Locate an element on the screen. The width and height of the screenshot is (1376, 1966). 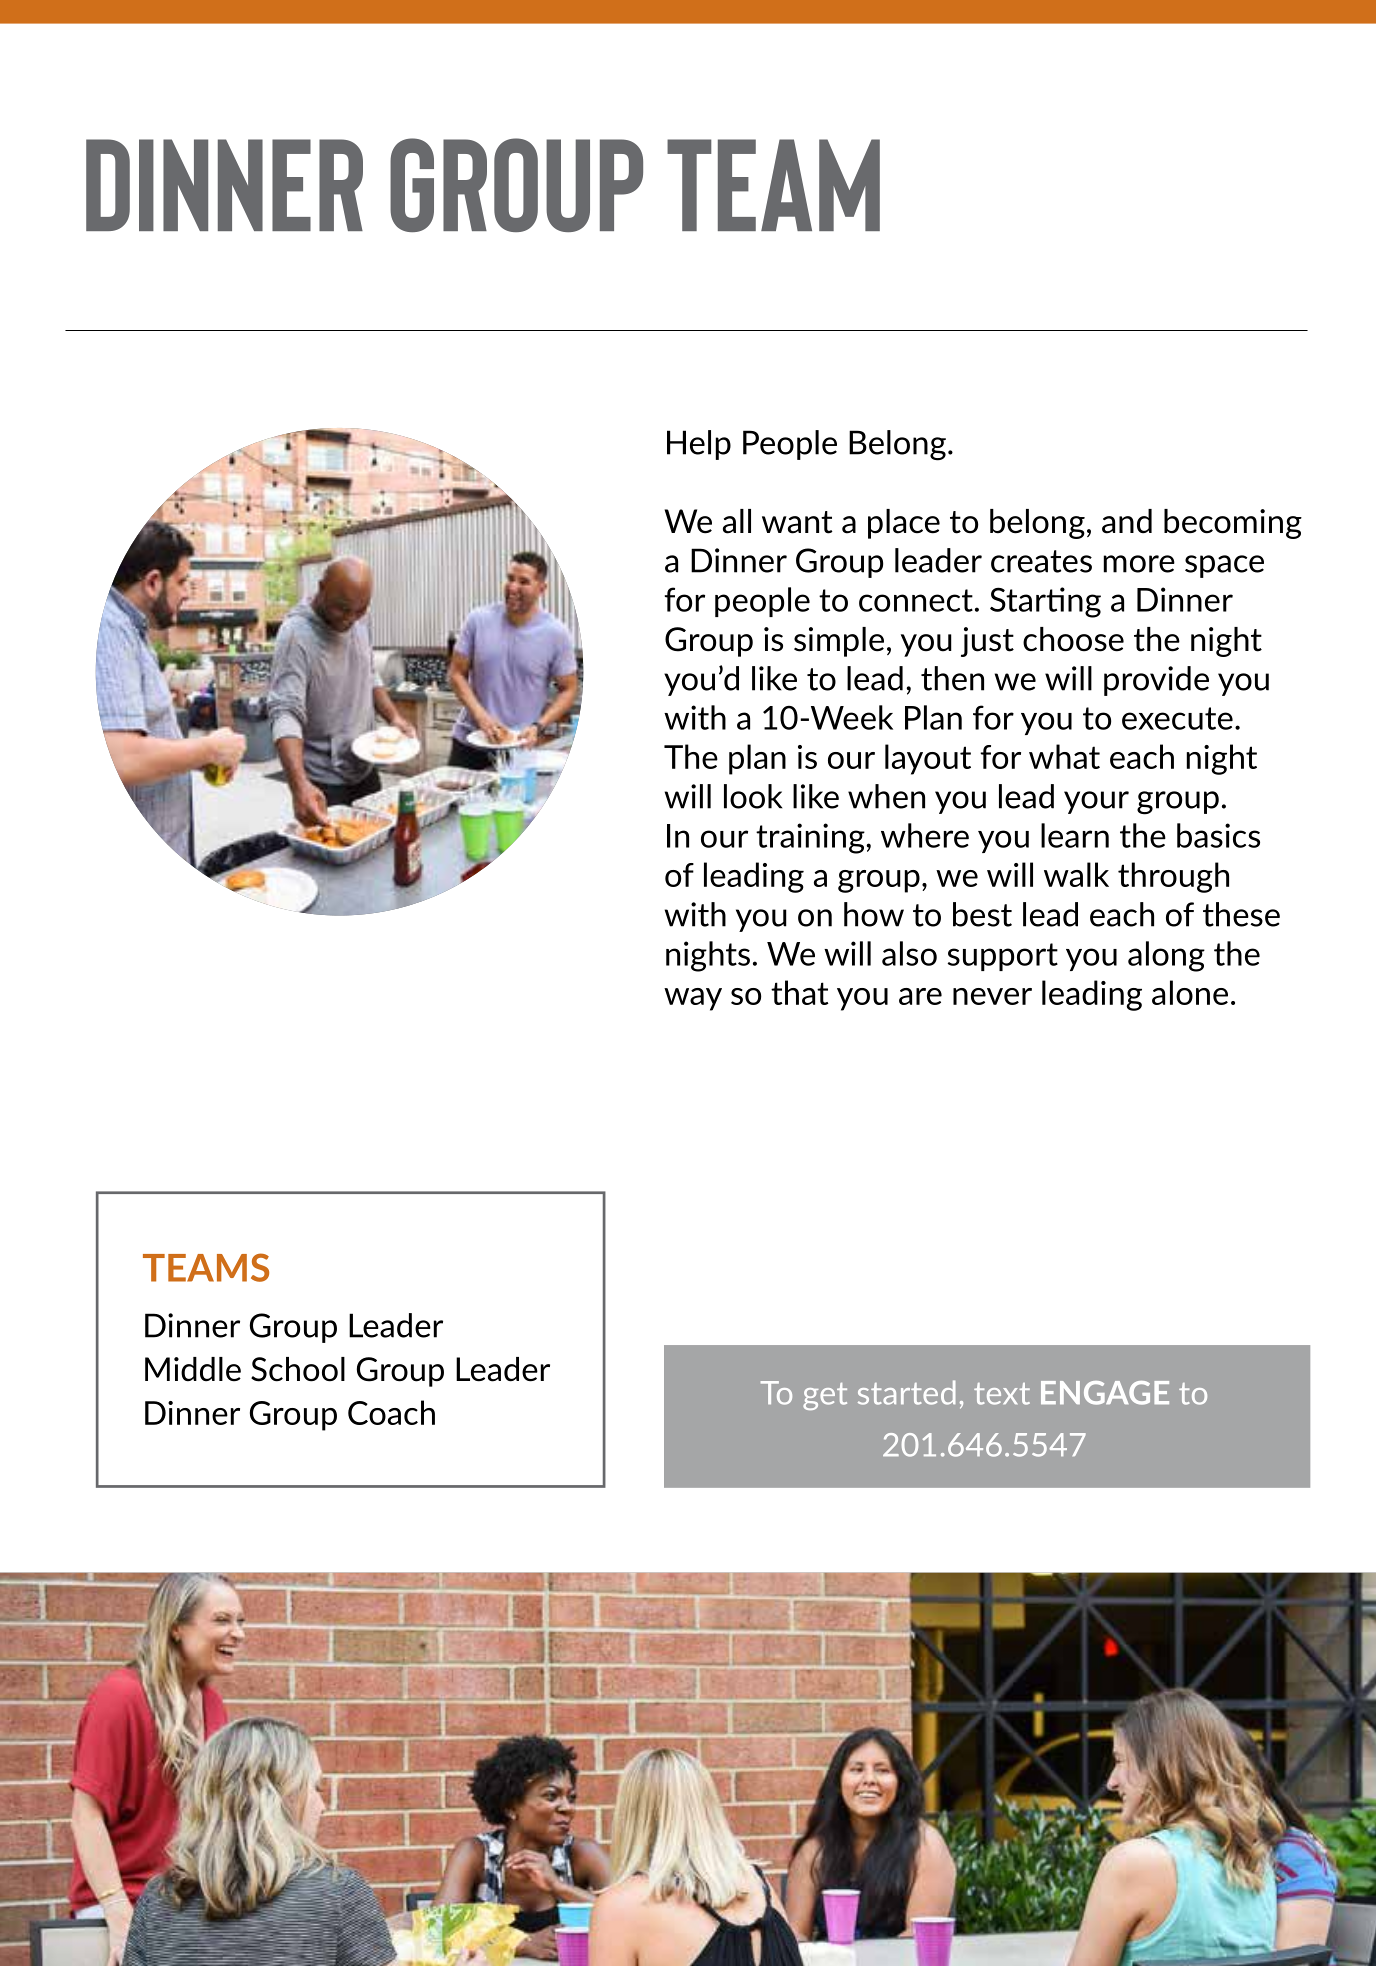
ENGAGE is located at coordinates (1105, 1393).
